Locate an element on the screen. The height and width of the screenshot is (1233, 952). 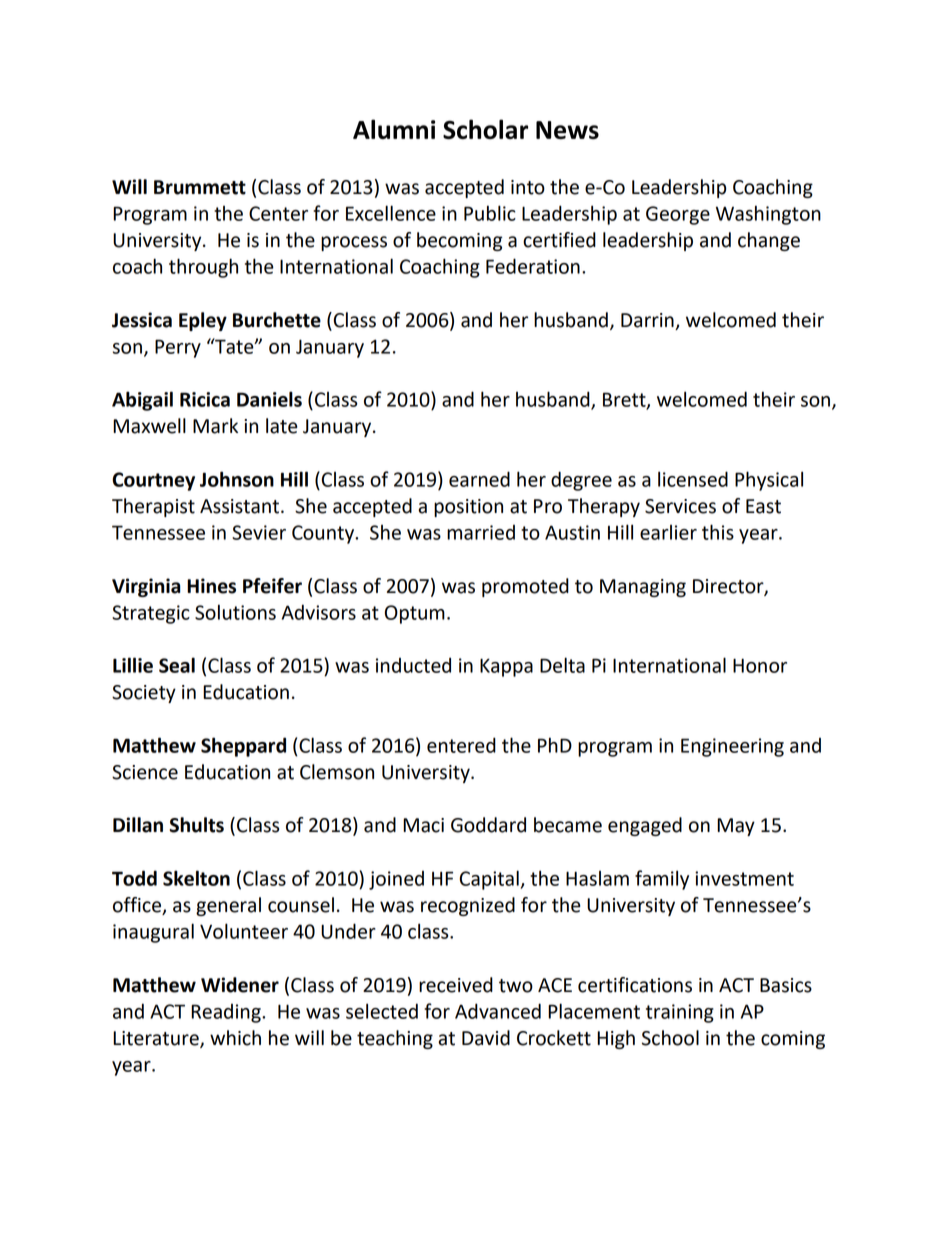
Engineering is located at coordinates (732, 747).
